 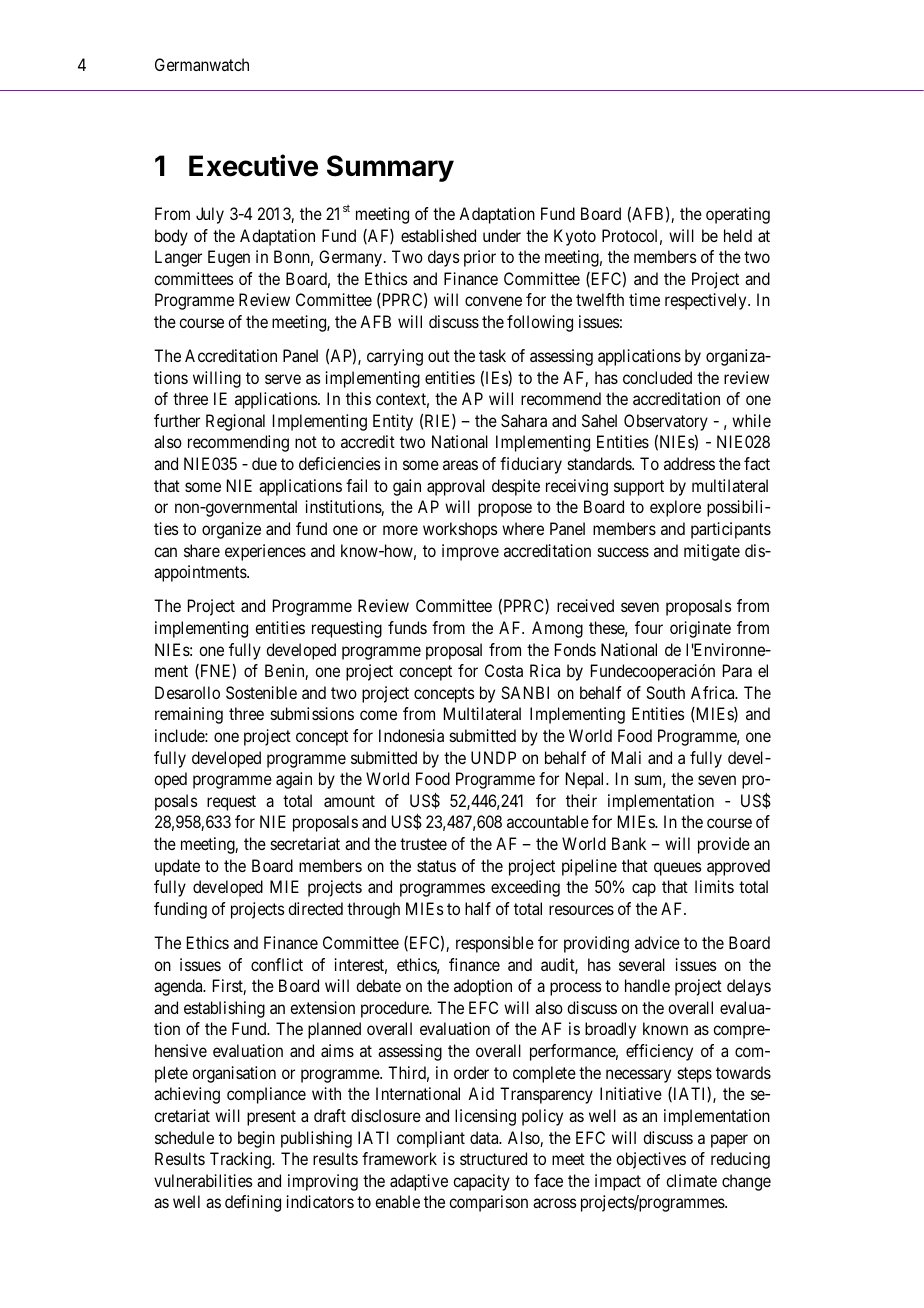 I want to click on objectives, so click(x=651, y=1160).
